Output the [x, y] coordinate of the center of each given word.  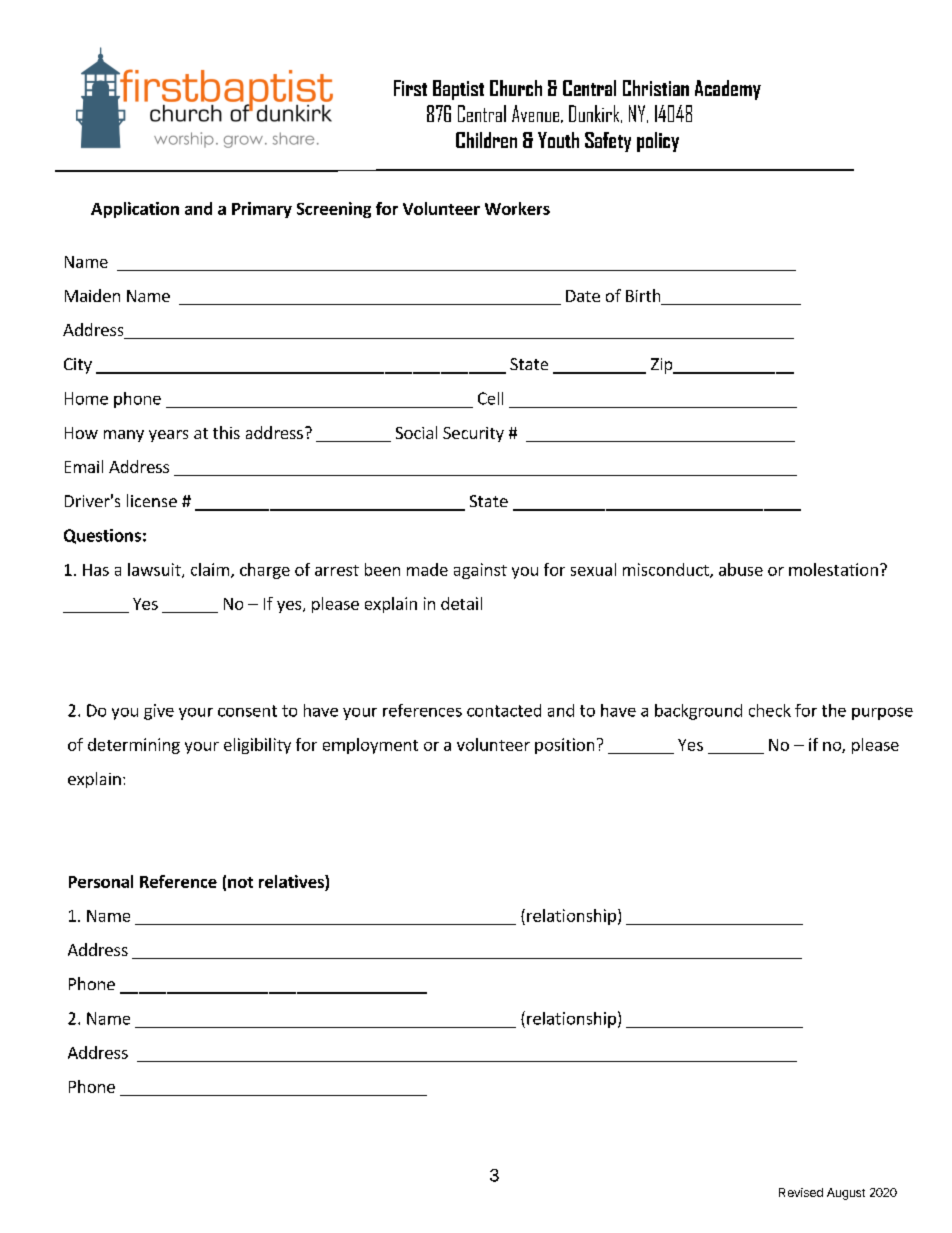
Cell [490, 398]
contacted [504, 710]
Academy [728, 90]
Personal [101, 881]
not [240, 882]
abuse [741, 569]
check [770, 710]
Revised [801, 1192]
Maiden [92, 295]
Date [583, 296]
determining [134, 746]
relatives [292, 881]
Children [486, 140]
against [480, 571]
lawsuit [155, 570]
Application [135, 210]
